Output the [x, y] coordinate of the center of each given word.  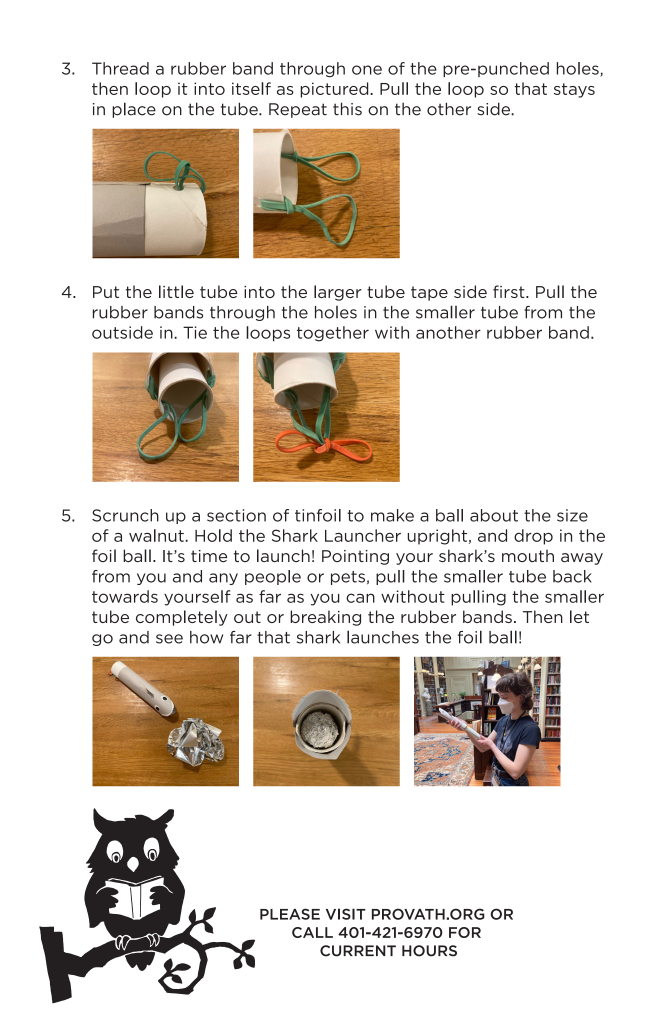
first [510, 291]
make [392, 515]
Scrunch [125, 515]
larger [338, 293]
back [572, 576]
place [134, 110]
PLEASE [290, 914]
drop [533, 537]
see [169, 639]
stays [574, 90]
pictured [336, 90]
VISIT [346, 914]
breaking [325, 618]
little [176, 291]
